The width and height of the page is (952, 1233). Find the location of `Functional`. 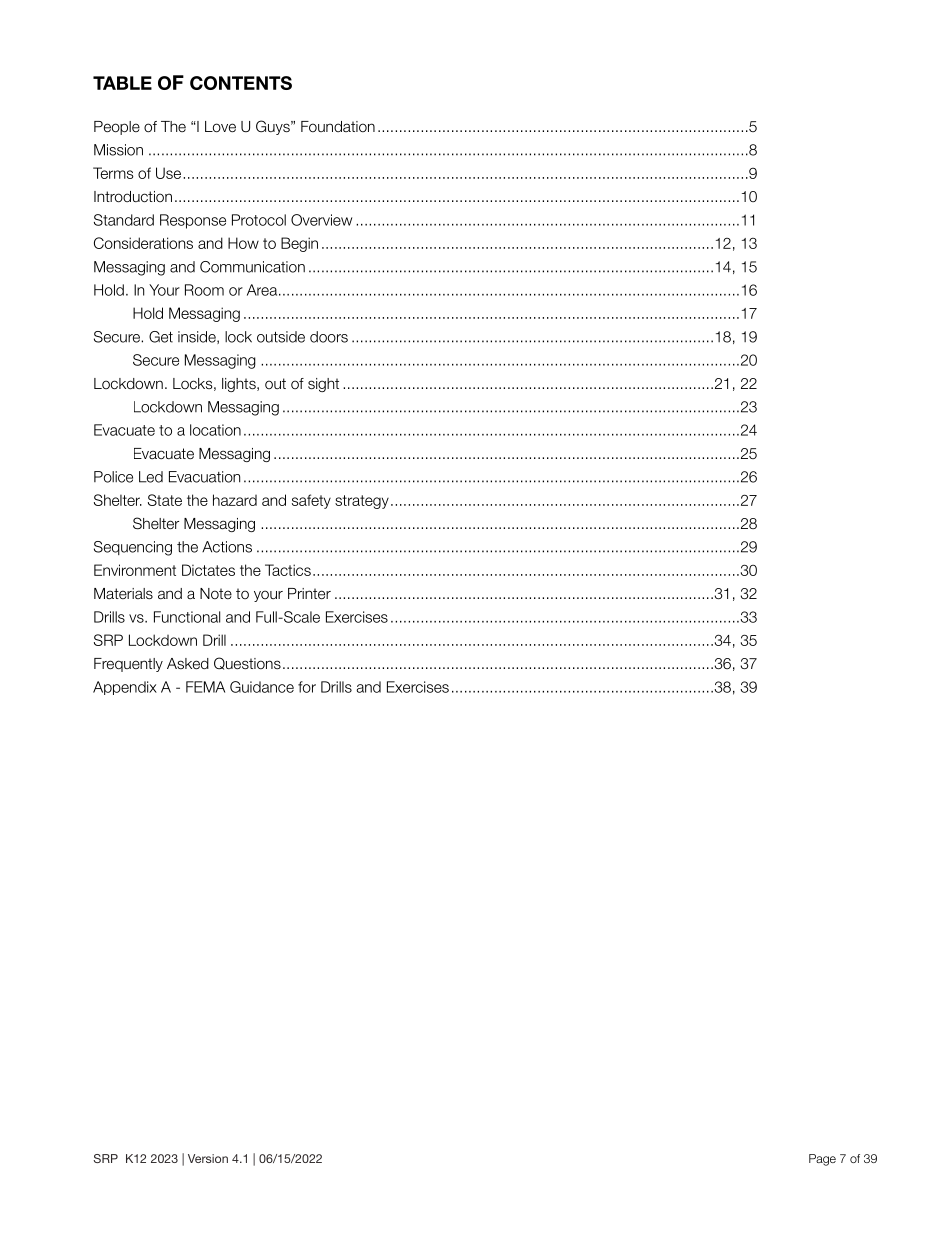

Functional is located at coordinates (187, 617).
